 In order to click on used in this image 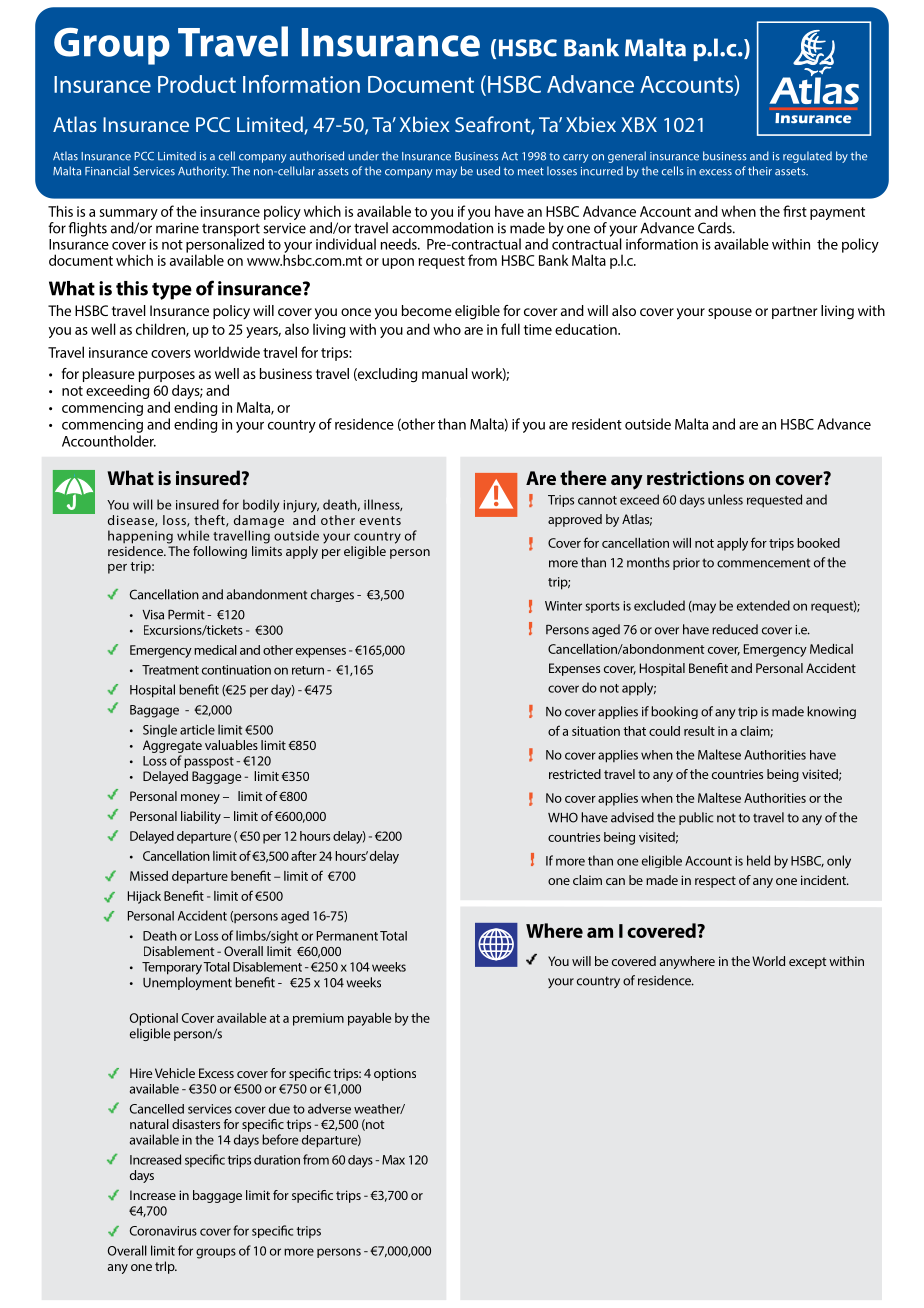, I will do `click(488, 171)`.
